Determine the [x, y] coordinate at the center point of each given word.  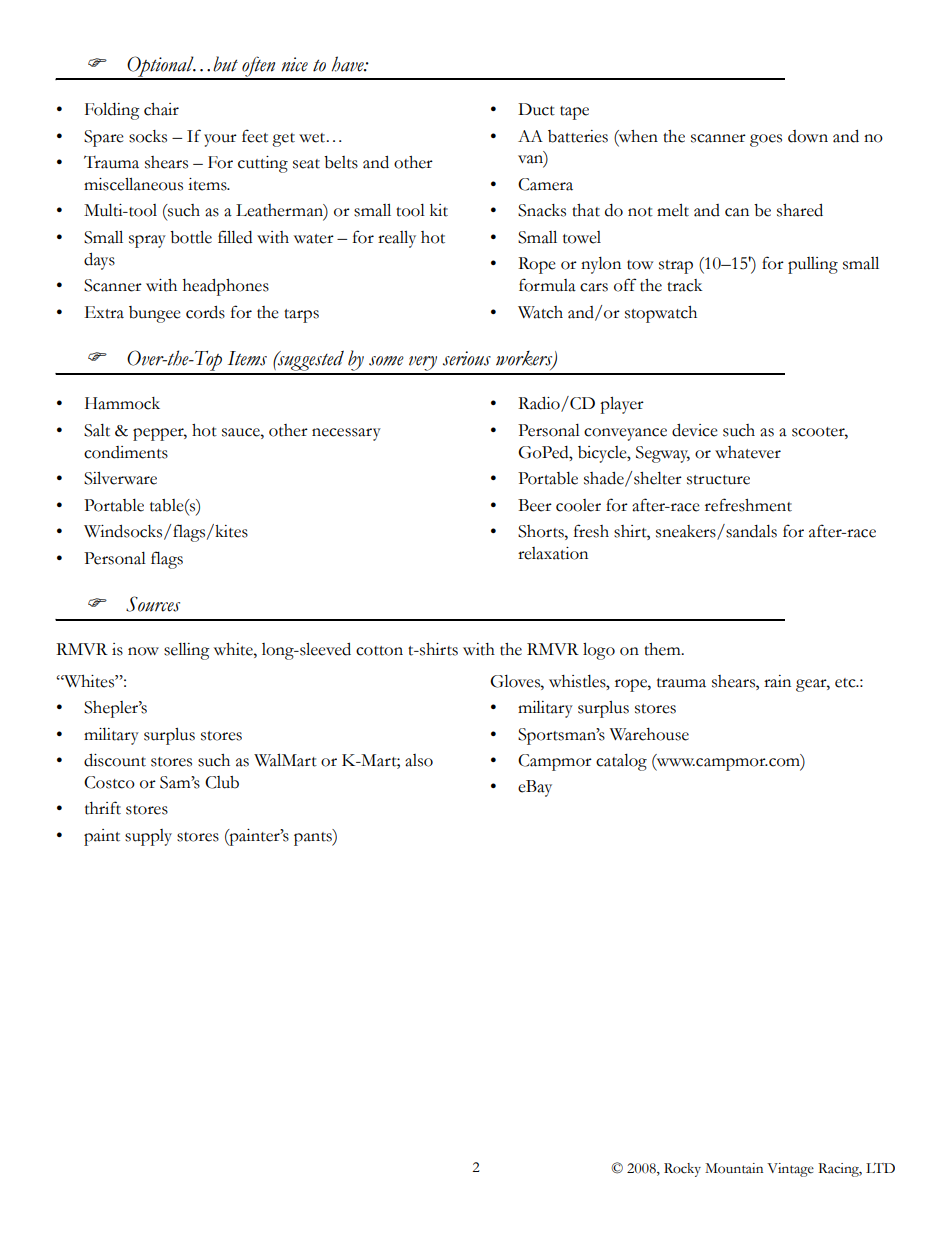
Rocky [682, 1170]
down [808, 136]
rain [777, 681]
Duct [536, 109]
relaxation [553, 553]
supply [148, 837]
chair [161, 109]
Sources [153, 604]
